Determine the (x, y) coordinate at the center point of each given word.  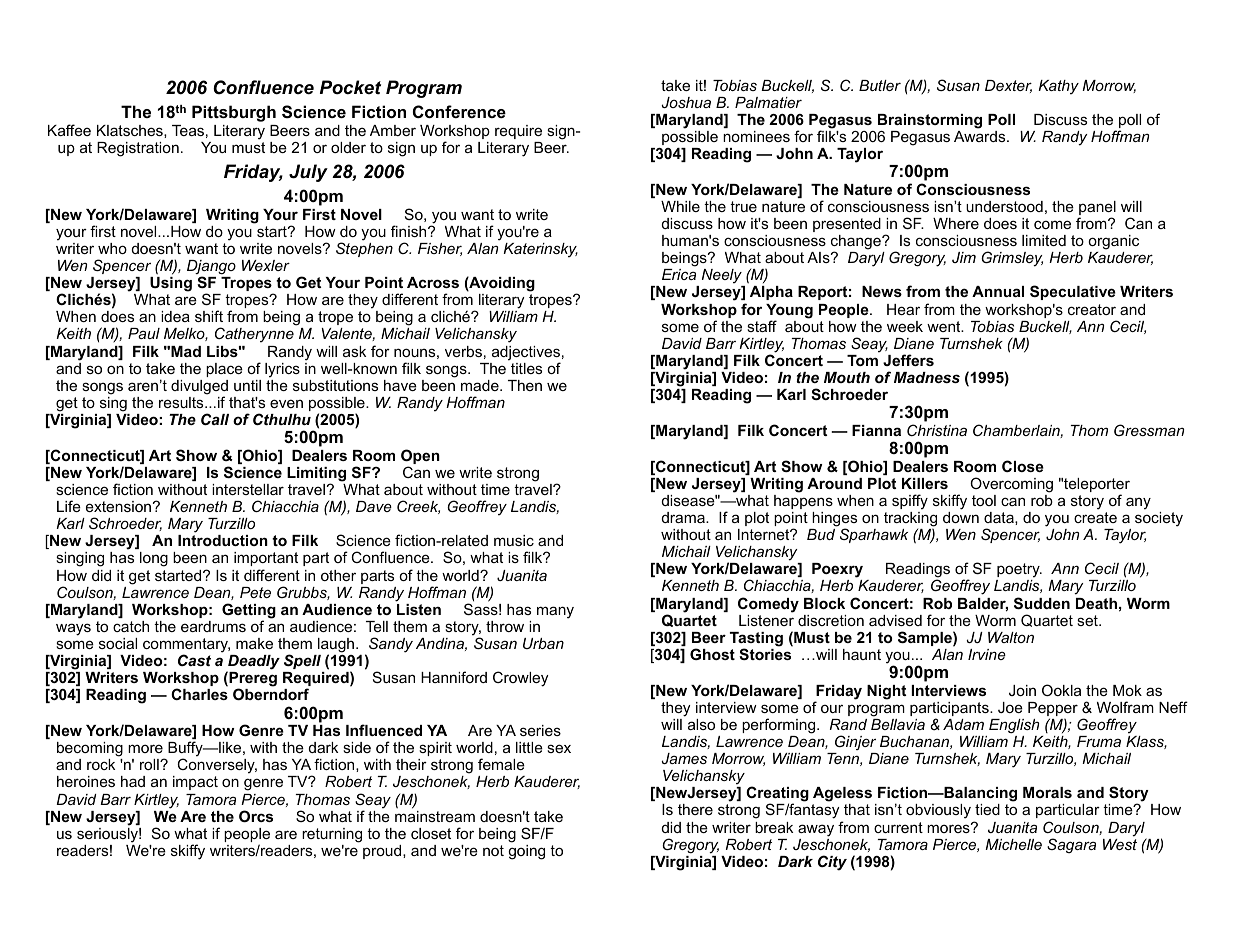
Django (211, 268)
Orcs (256, 816)
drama (684, 517)
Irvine (987, 654)
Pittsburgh (234, 113)
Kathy (1058, 87)
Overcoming (1011, 485)
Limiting (316, 475)
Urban (543, 643)
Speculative (1073, 292)
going (526, 852)
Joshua (686, 102)
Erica (679, 274)
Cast (194, 660)
